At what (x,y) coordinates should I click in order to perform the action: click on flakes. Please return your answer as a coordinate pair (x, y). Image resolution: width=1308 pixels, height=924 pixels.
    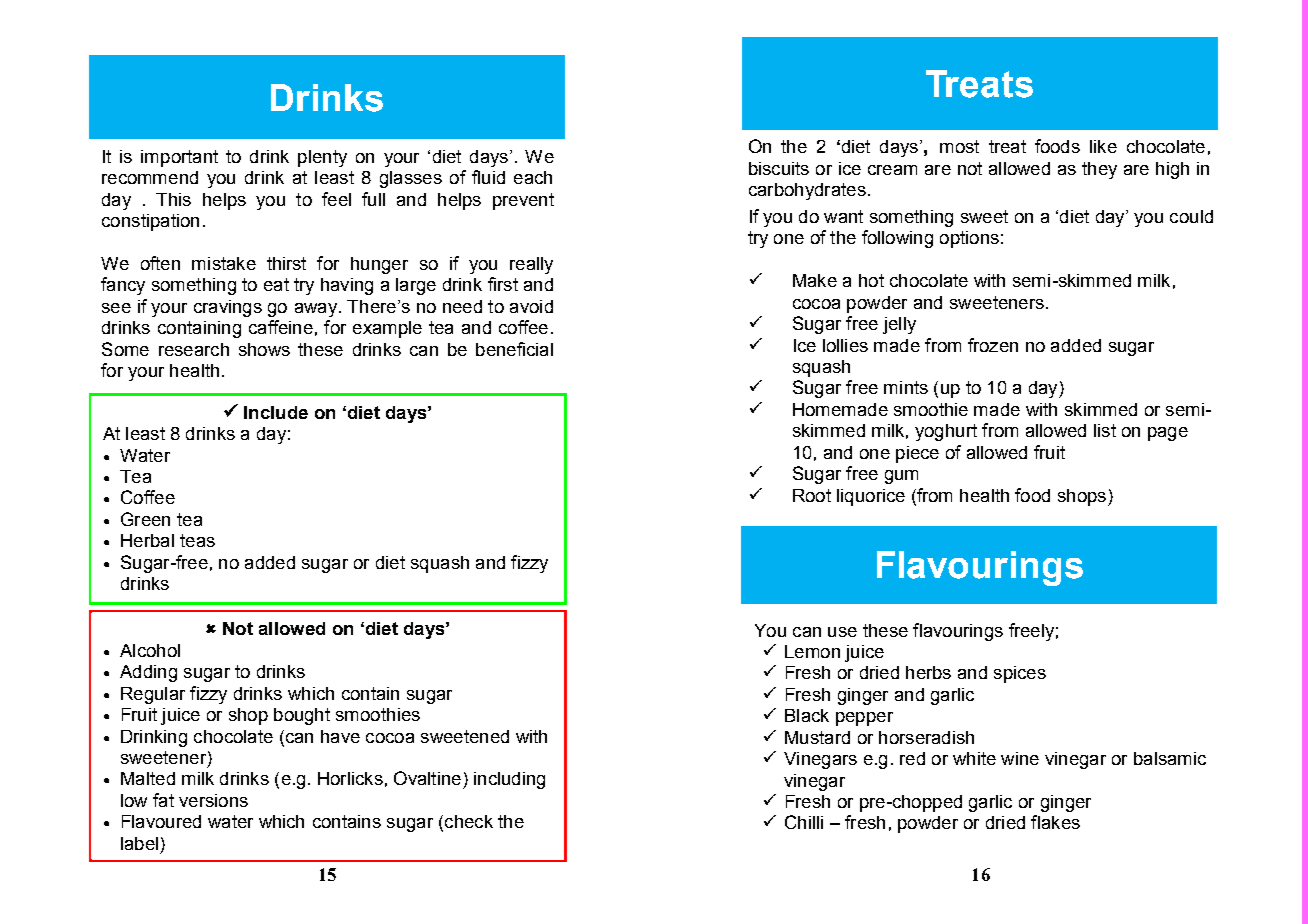
    Looking at the image, I should click on (1055, 822).
